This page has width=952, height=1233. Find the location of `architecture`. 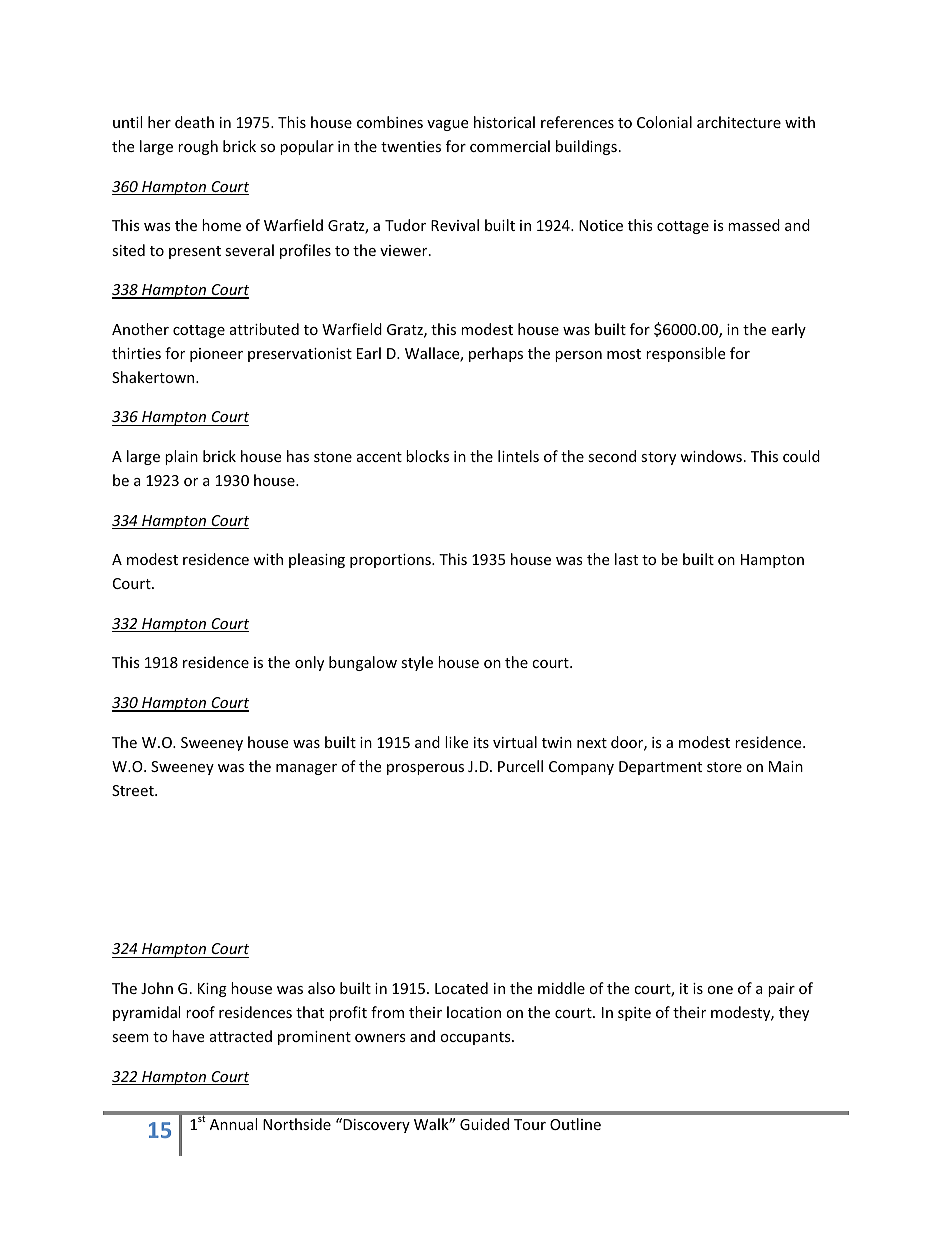

architecture is located at coordinates (739, 122).
